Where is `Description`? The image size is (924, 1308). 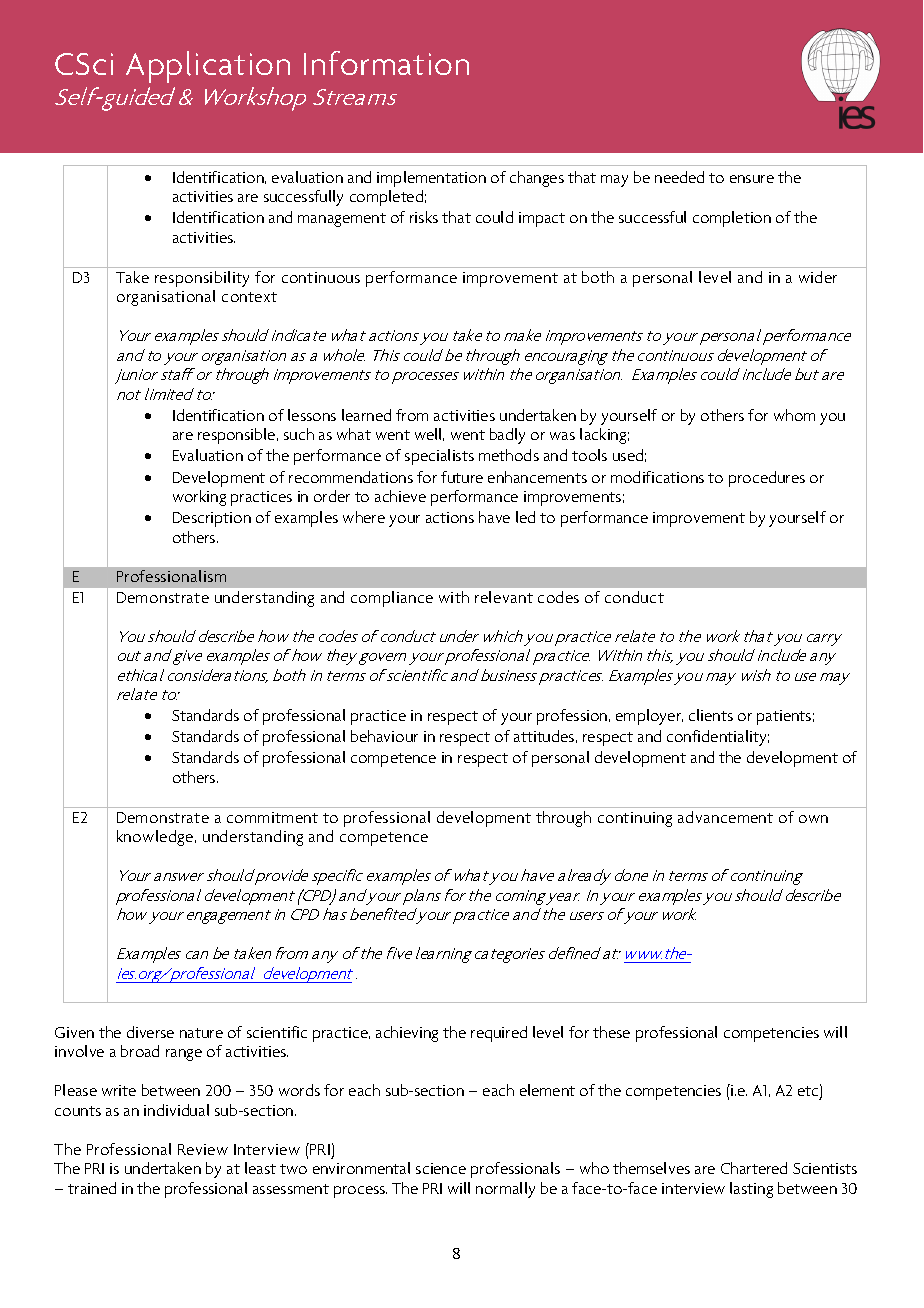
Description is located at coordinates (212, 519).
